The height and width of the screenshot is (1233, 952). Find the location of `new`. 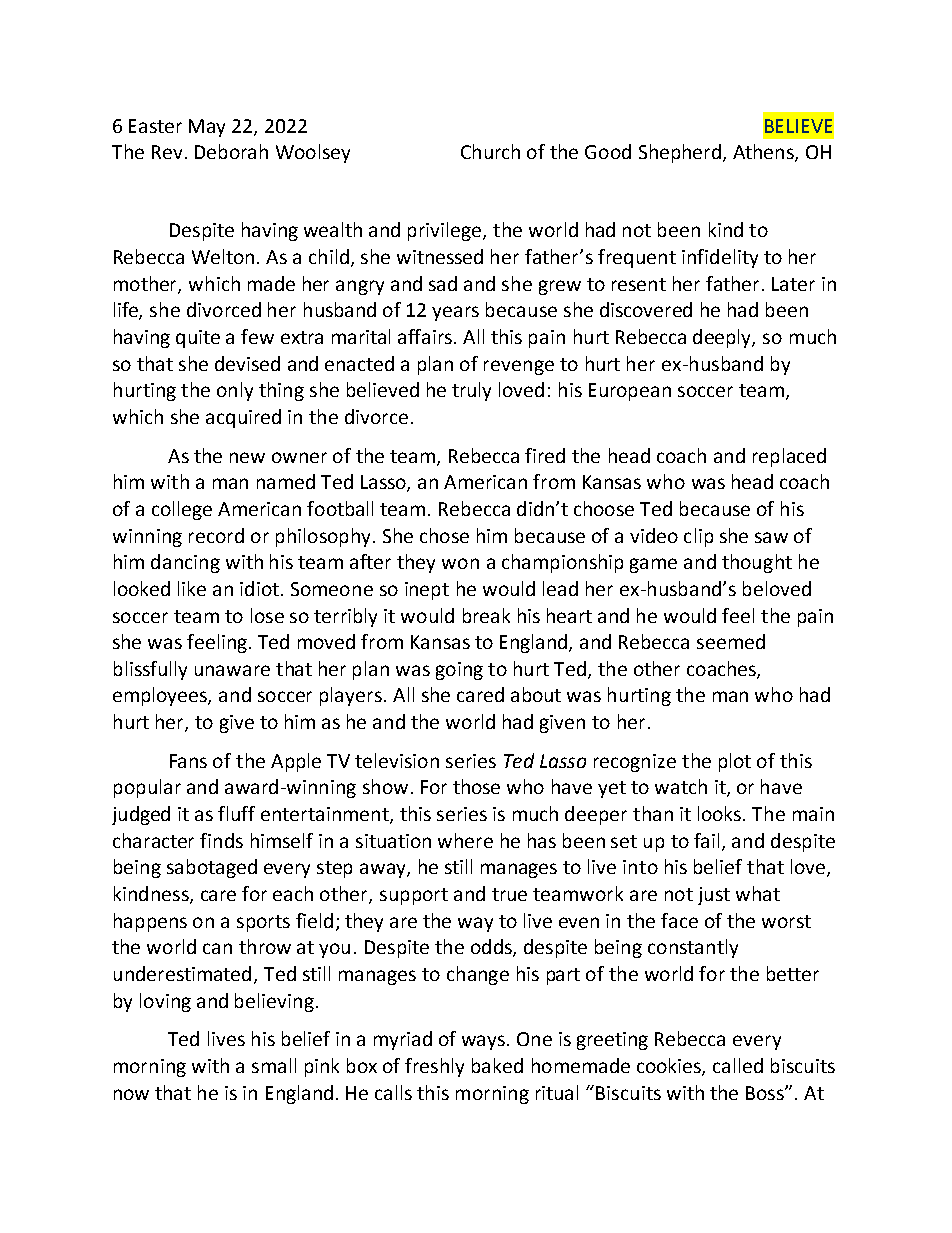

new is located at coordinates (247, 457).
